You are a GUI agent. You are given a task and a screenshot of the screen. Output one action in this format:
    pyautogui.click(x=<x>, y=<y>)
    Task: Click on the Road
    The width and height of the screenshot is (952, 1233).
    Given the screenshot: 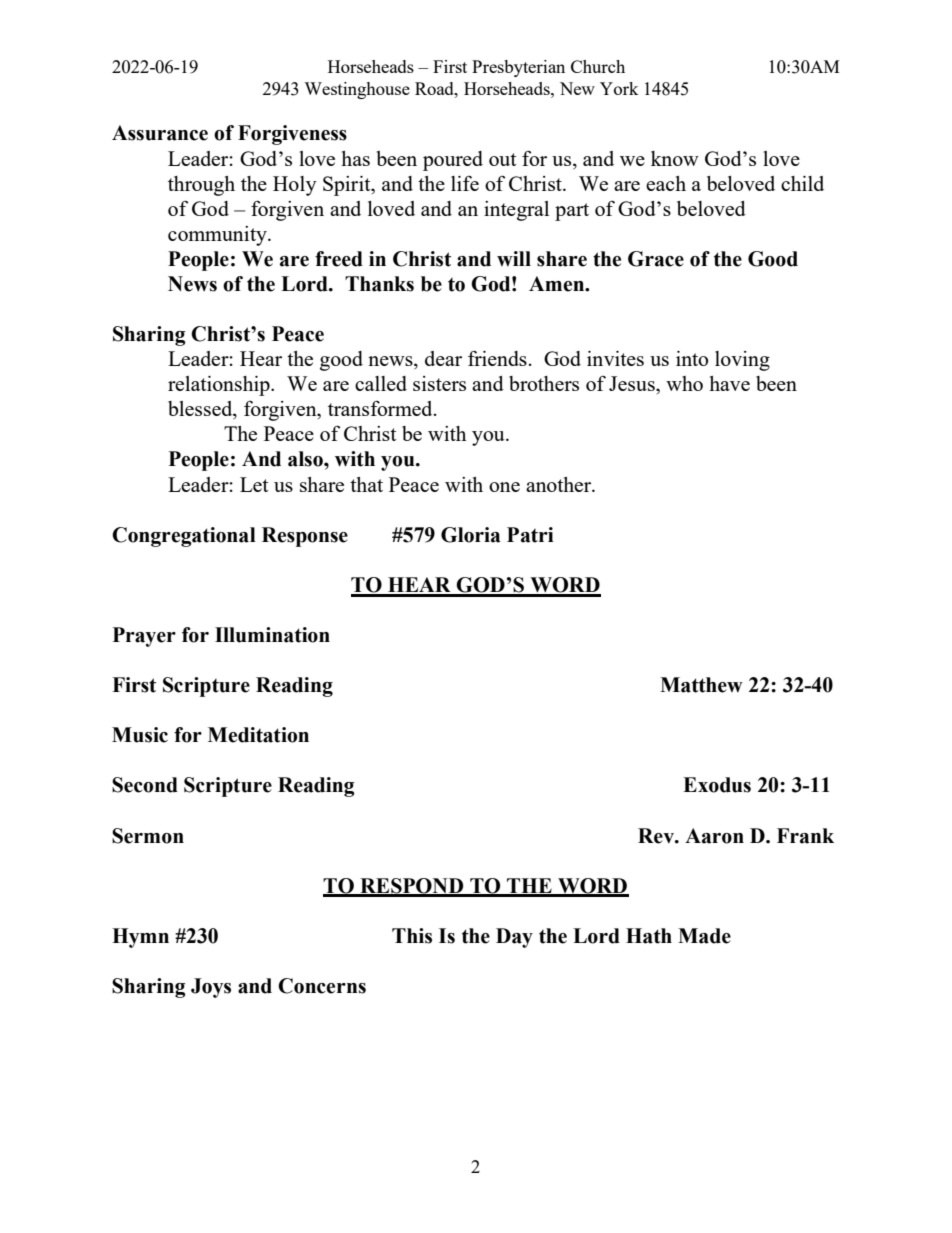 What is the action you would take?
    pyautogui.click(x=435, y=88)
